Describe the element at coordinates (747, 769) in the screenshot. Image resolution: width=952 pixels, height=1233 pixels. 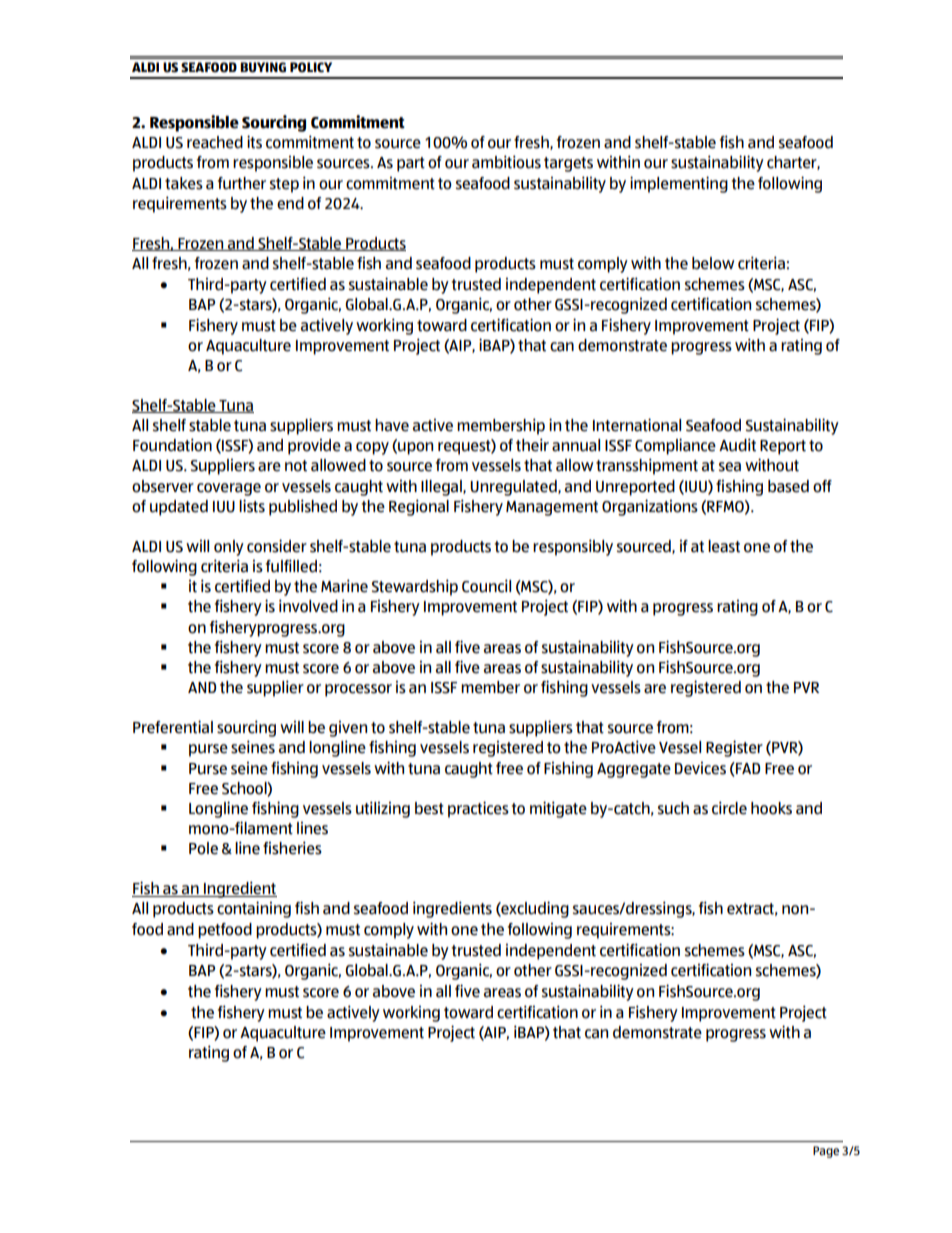
I see `FAD` at that location.
